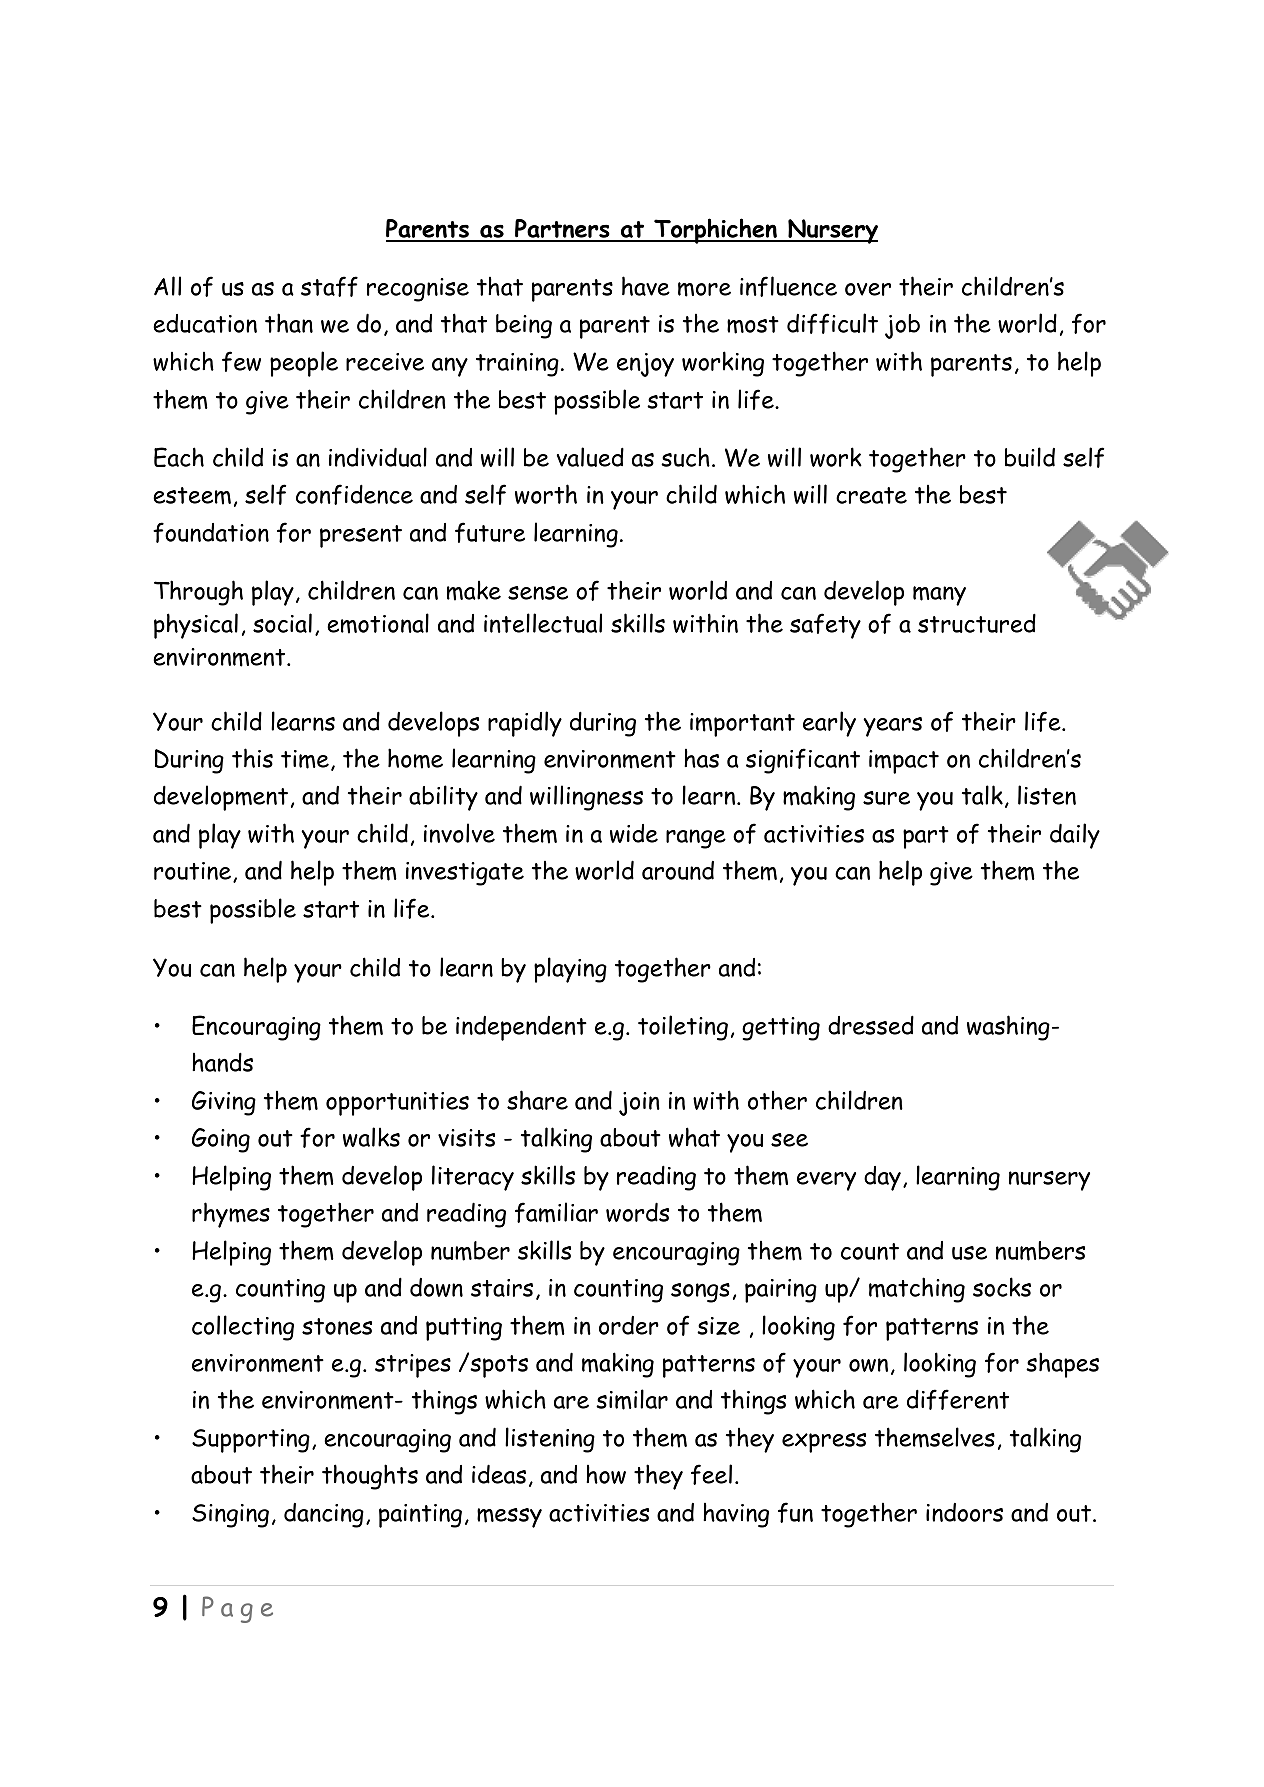 This document has height=1787, width=1264. I want to click on indoors, so click(964, 1512).
